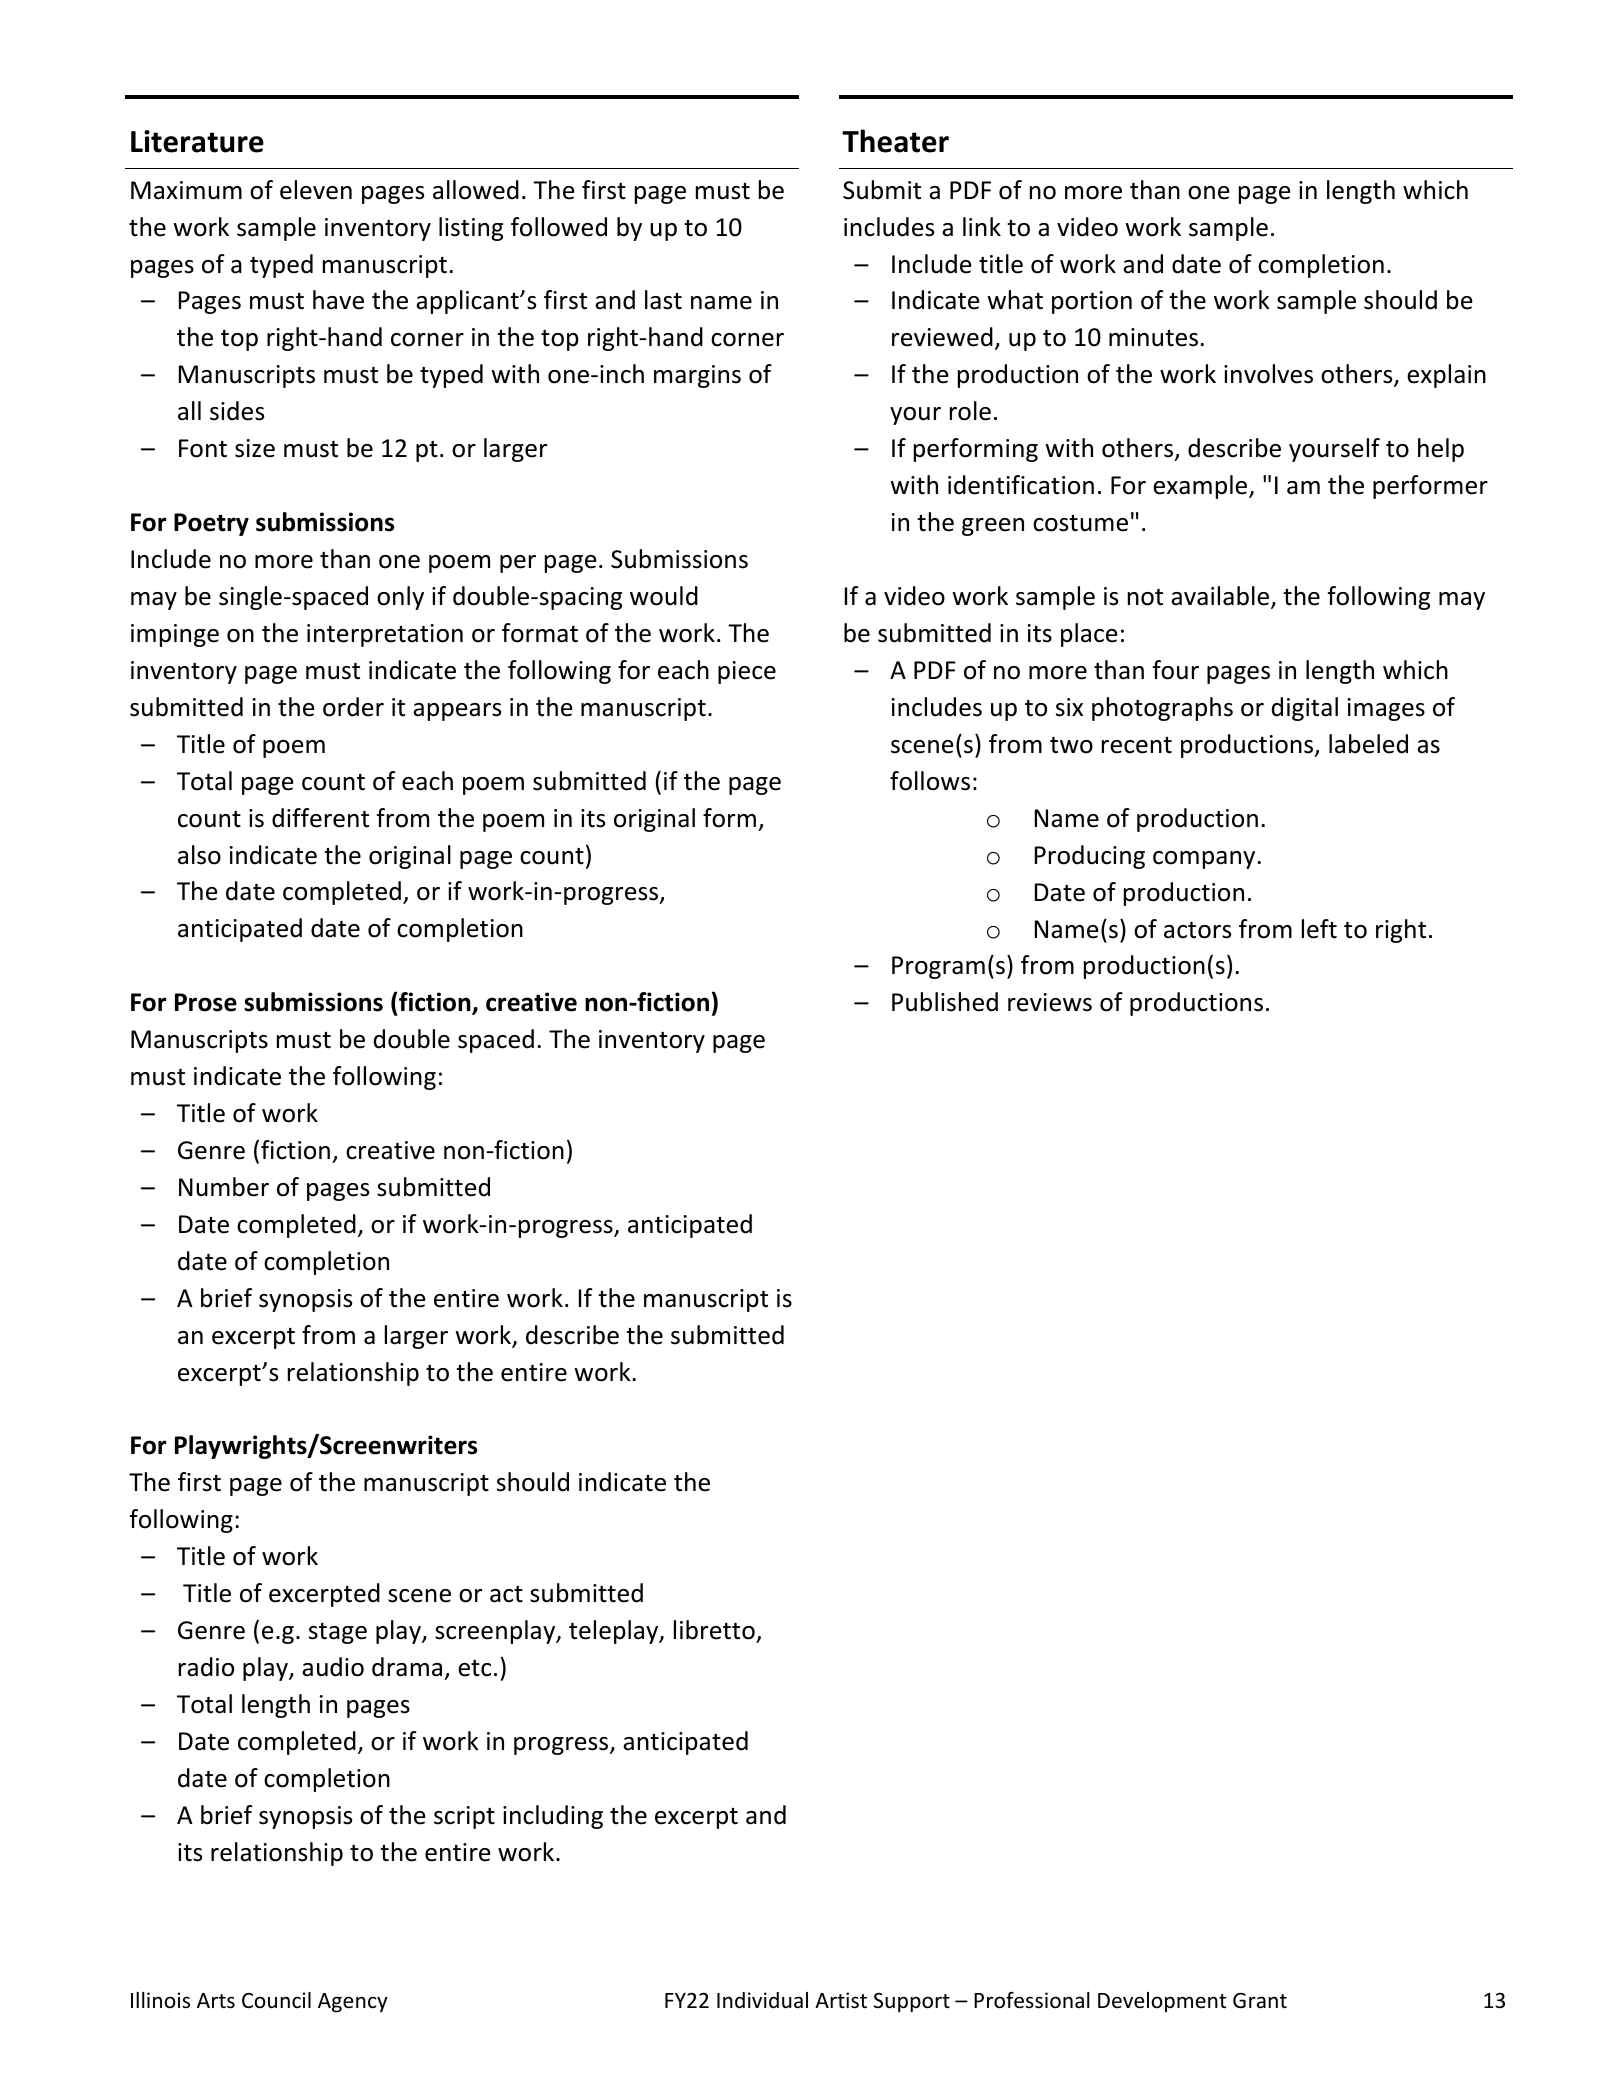 Image resolution: width=1615 pixels, height=2090 pixels. Describe the element at coordinates (841, 2000) in the screenshot. I see `Artist` at that location.
